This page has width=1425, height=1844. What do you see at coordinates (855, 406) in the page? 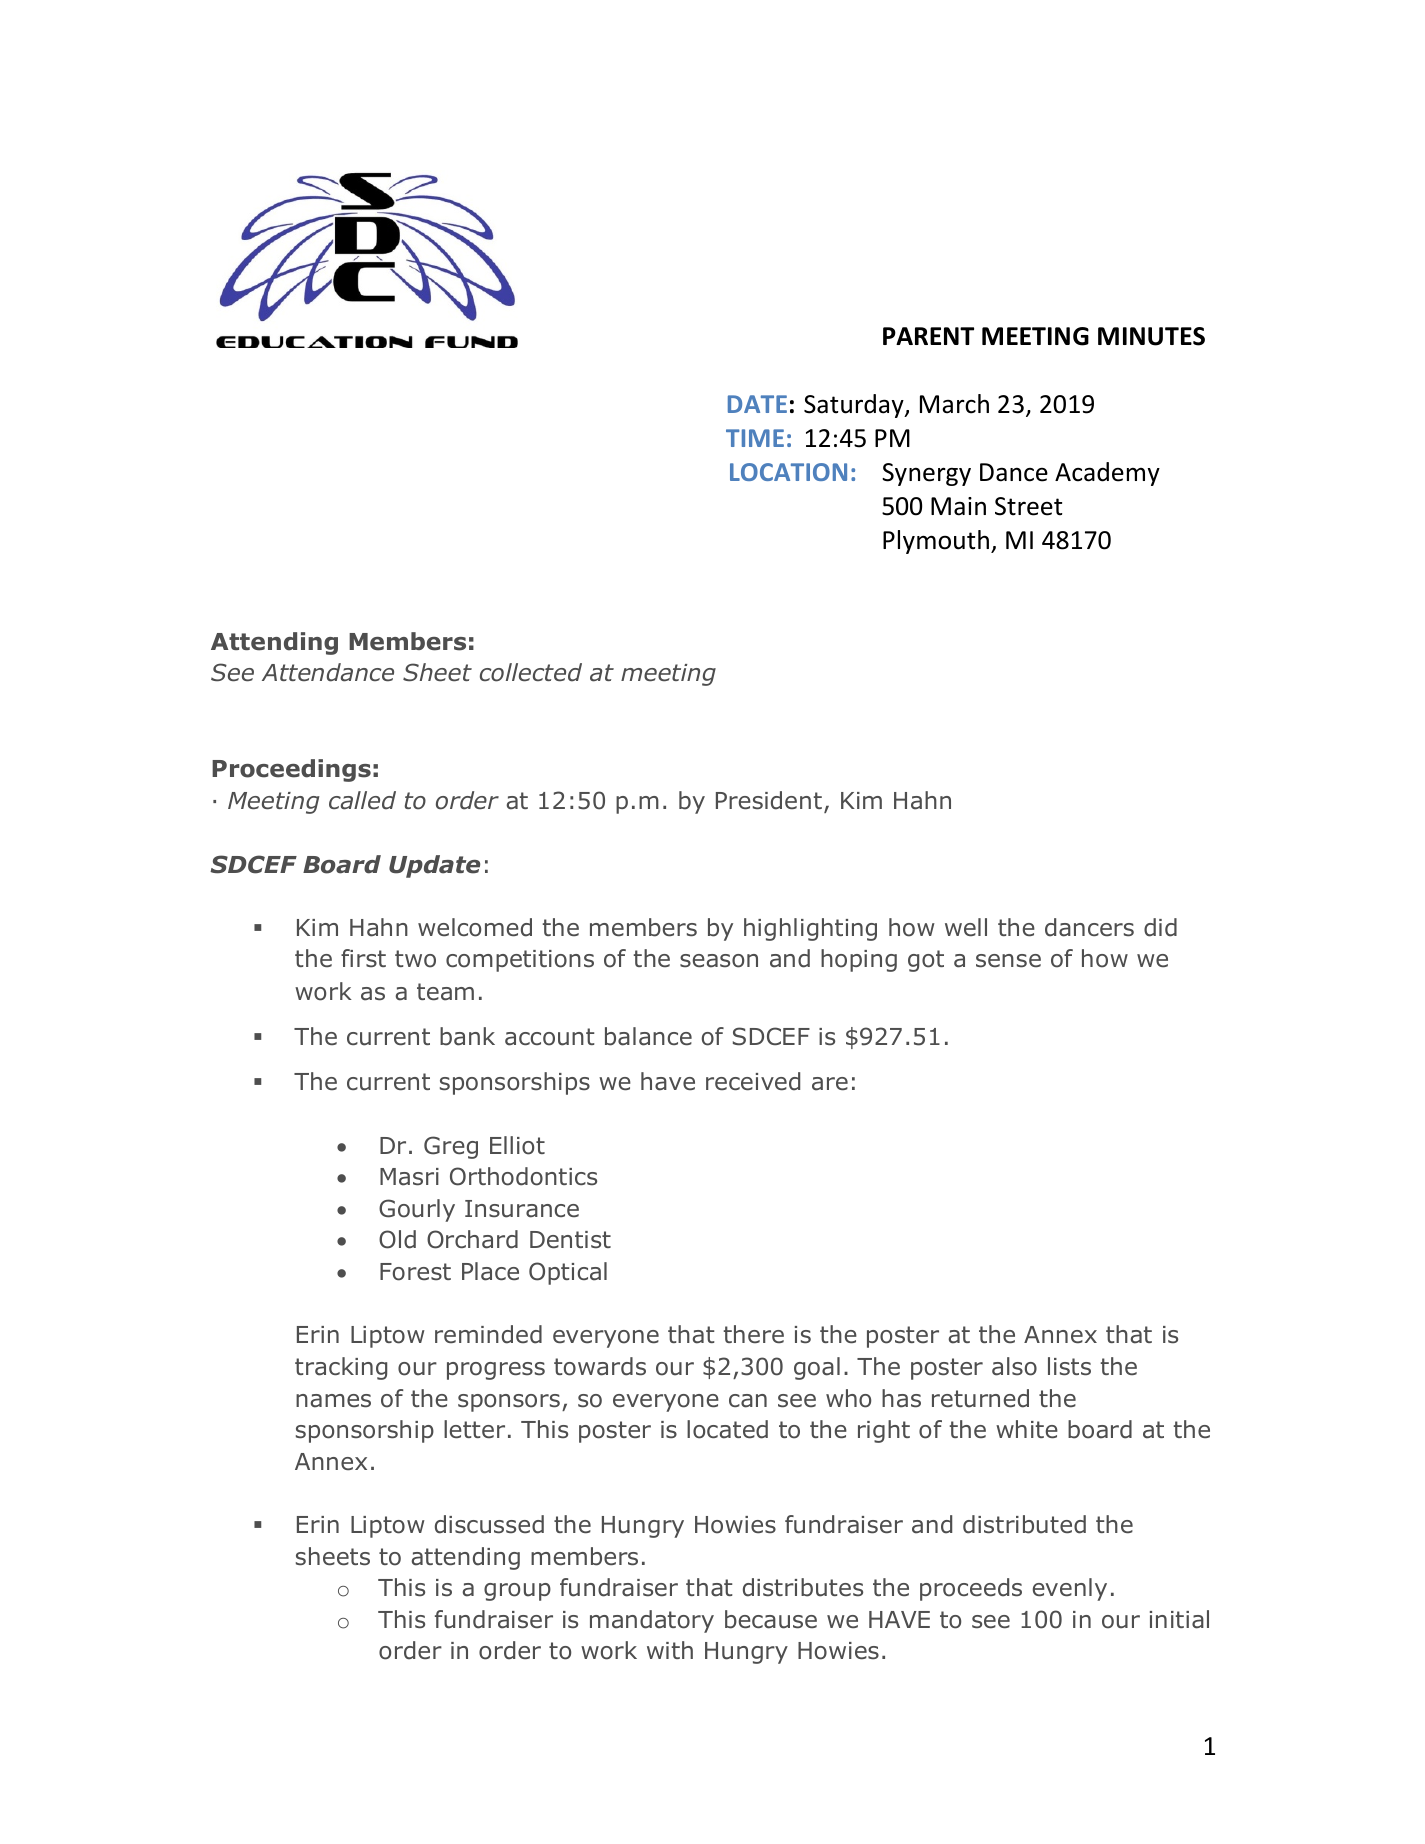
I see `Saturday` at bounding box center [855, 406].
